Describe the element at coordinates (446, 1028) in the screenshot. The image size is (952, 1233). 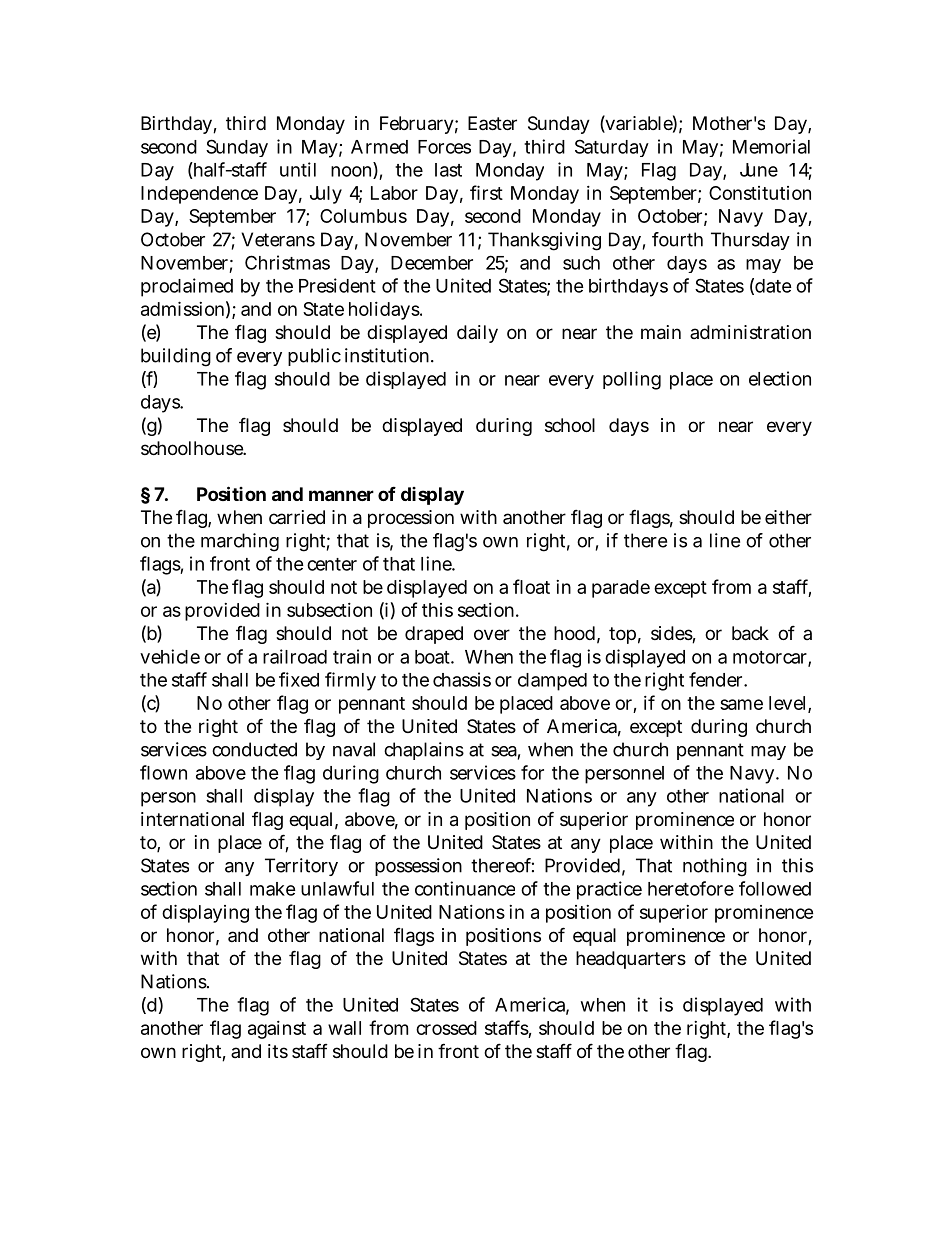
I see `crossed` at that location.
